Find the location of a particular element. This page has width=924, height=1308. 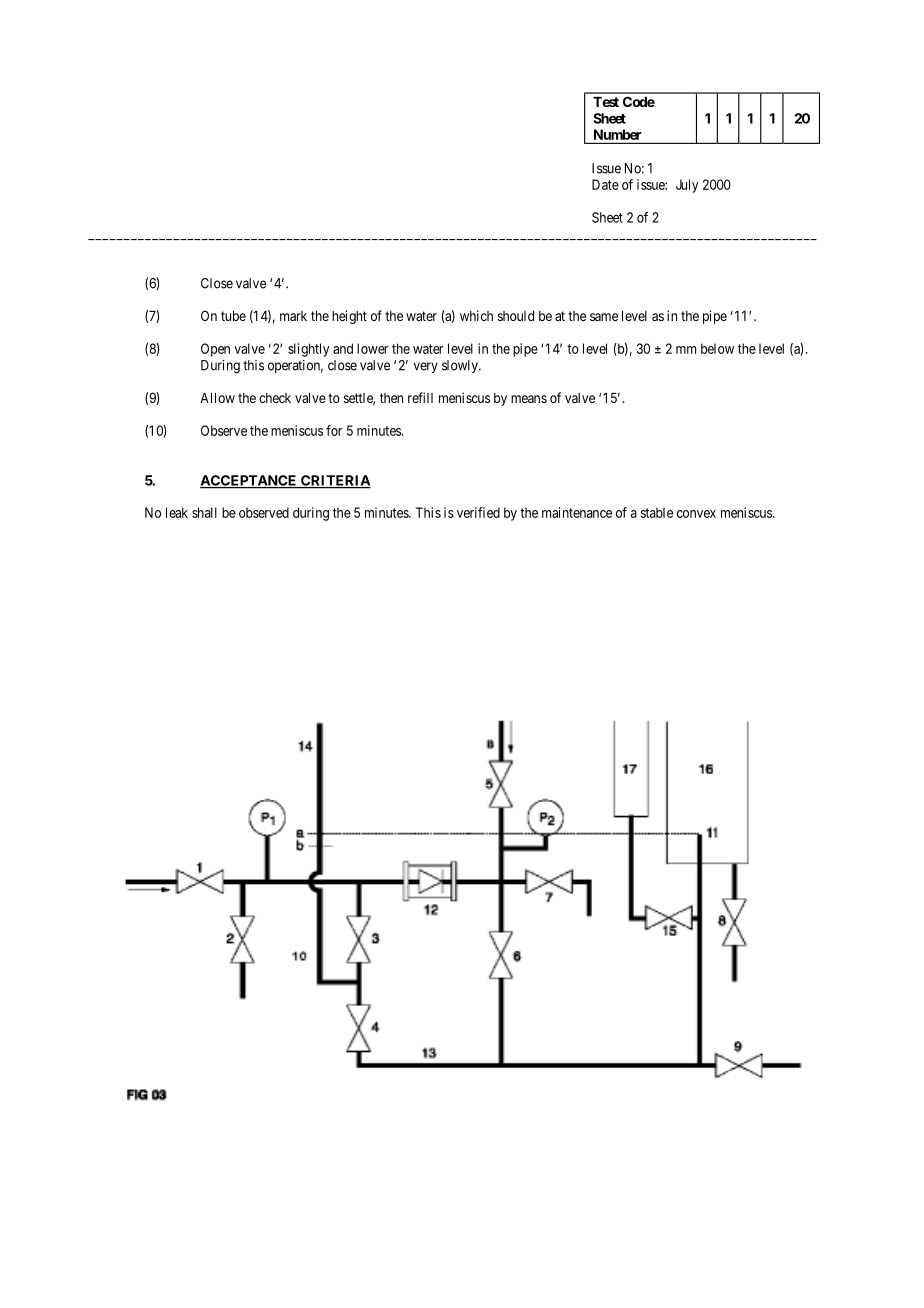

shall is located at coordinates (204, 512).
